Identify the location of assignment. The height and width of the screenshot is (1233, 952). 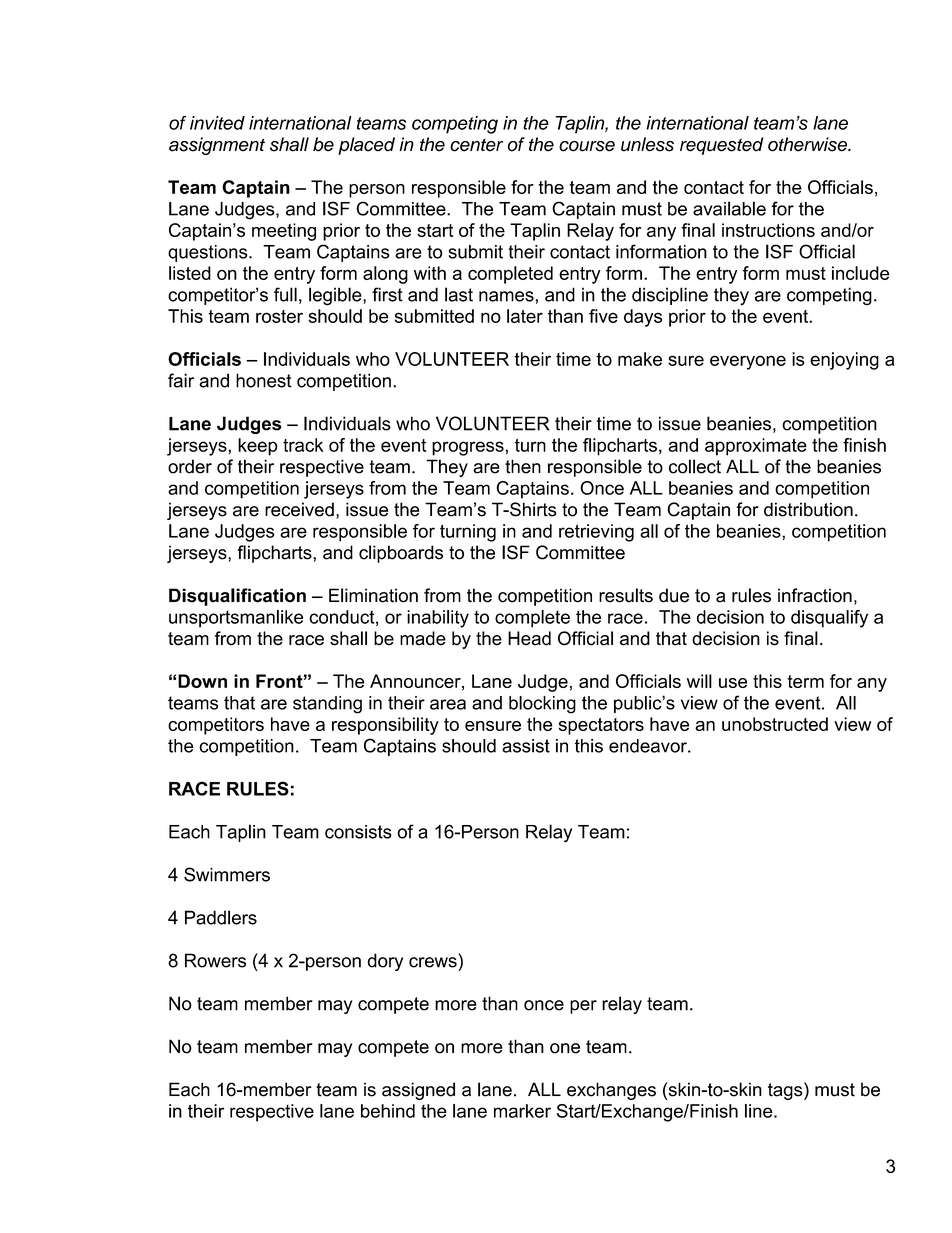
(217, 146).
